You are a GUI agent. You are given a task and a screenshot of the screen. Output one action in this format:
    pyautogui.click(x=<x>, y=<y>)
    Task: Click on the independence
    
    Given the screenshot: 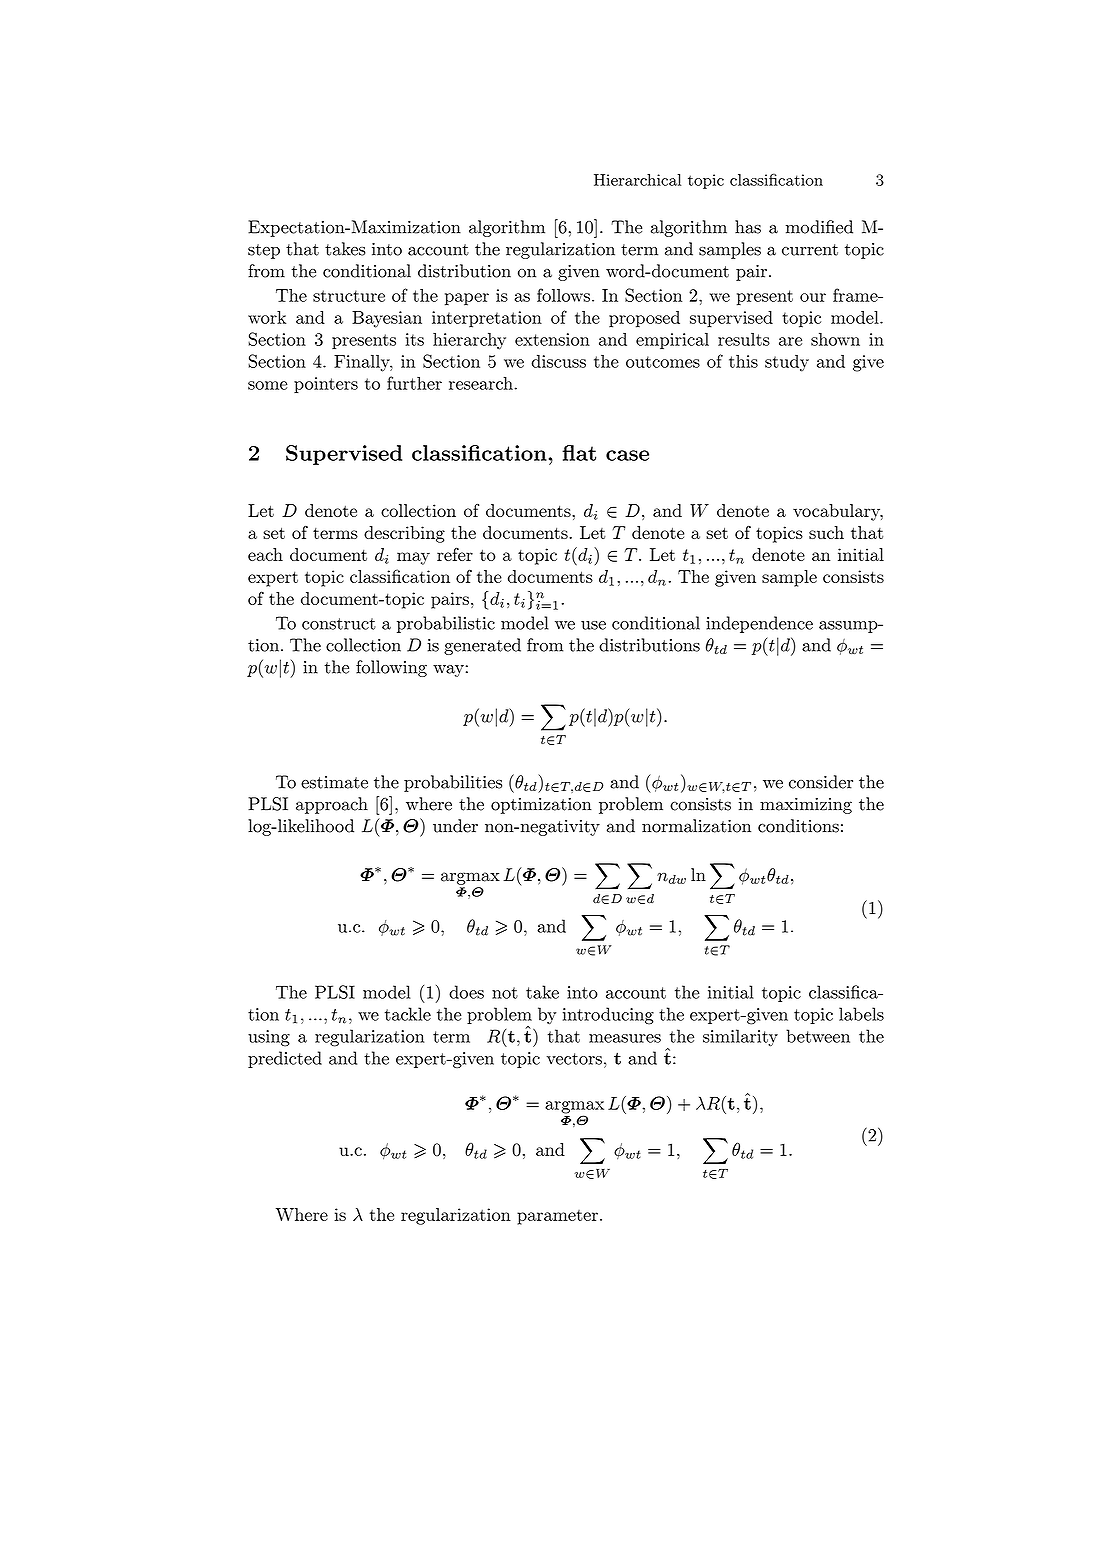 What is the action you would take?
    pyautogui.click(x=759, y=624)
